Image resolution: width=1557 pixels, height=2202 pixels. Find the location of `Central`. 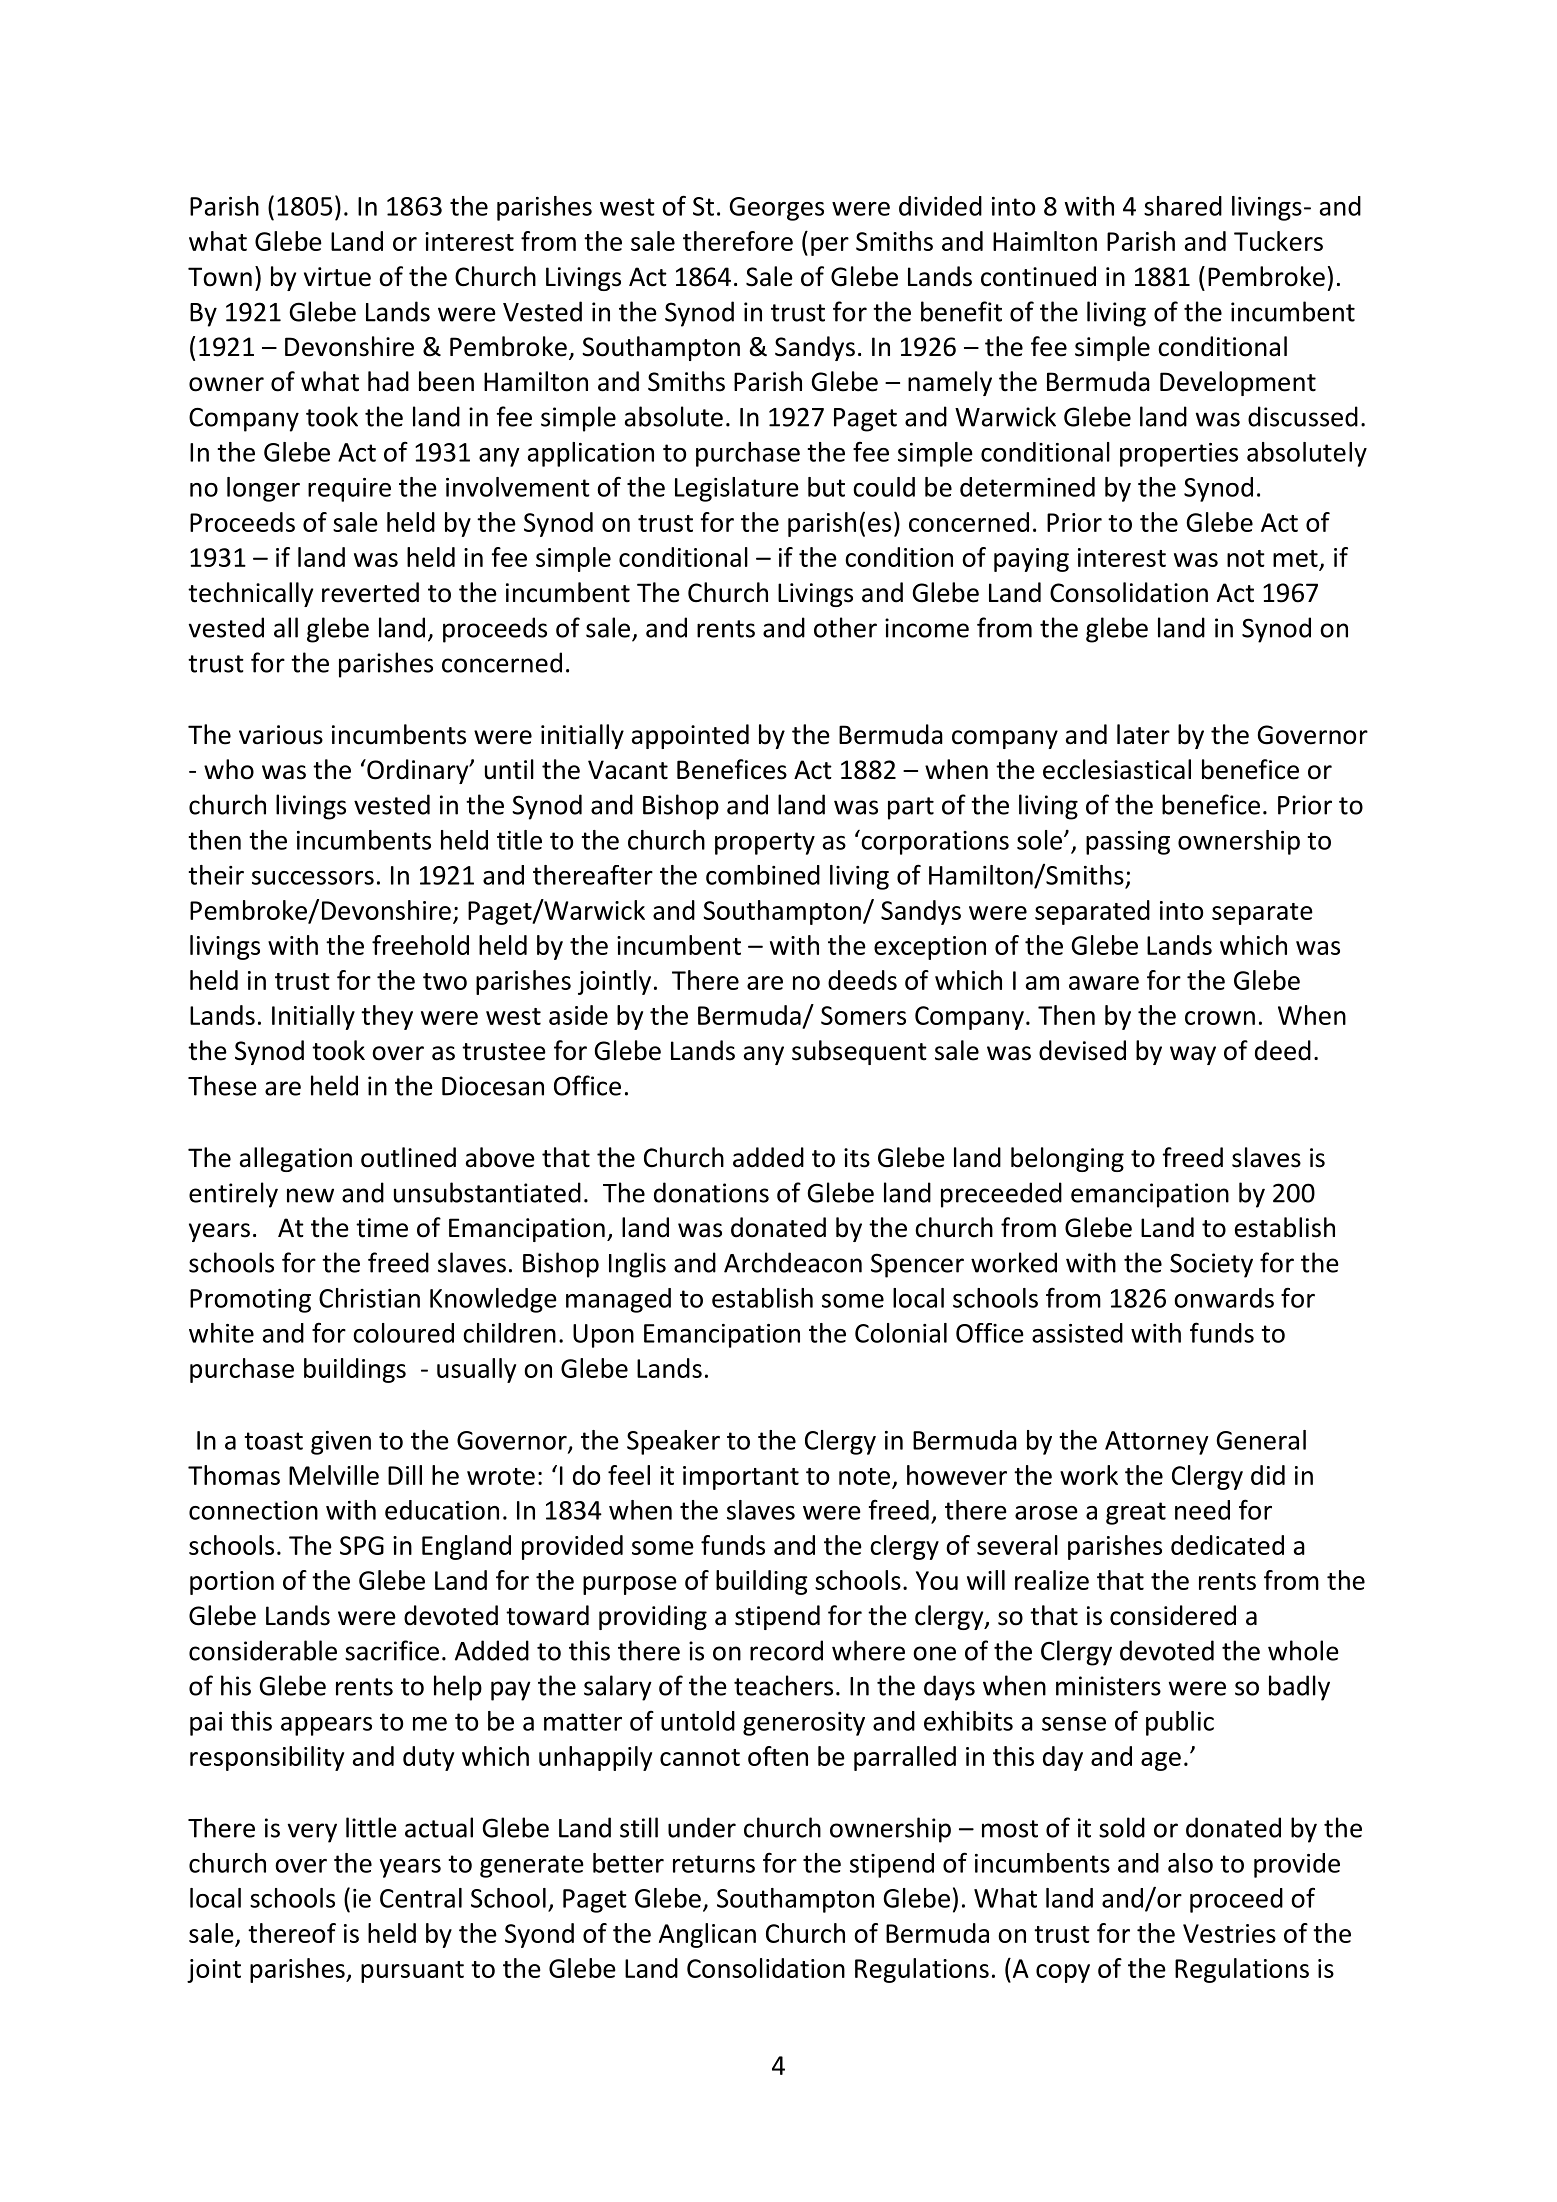

Central is located at coordinates (421, 1898).
